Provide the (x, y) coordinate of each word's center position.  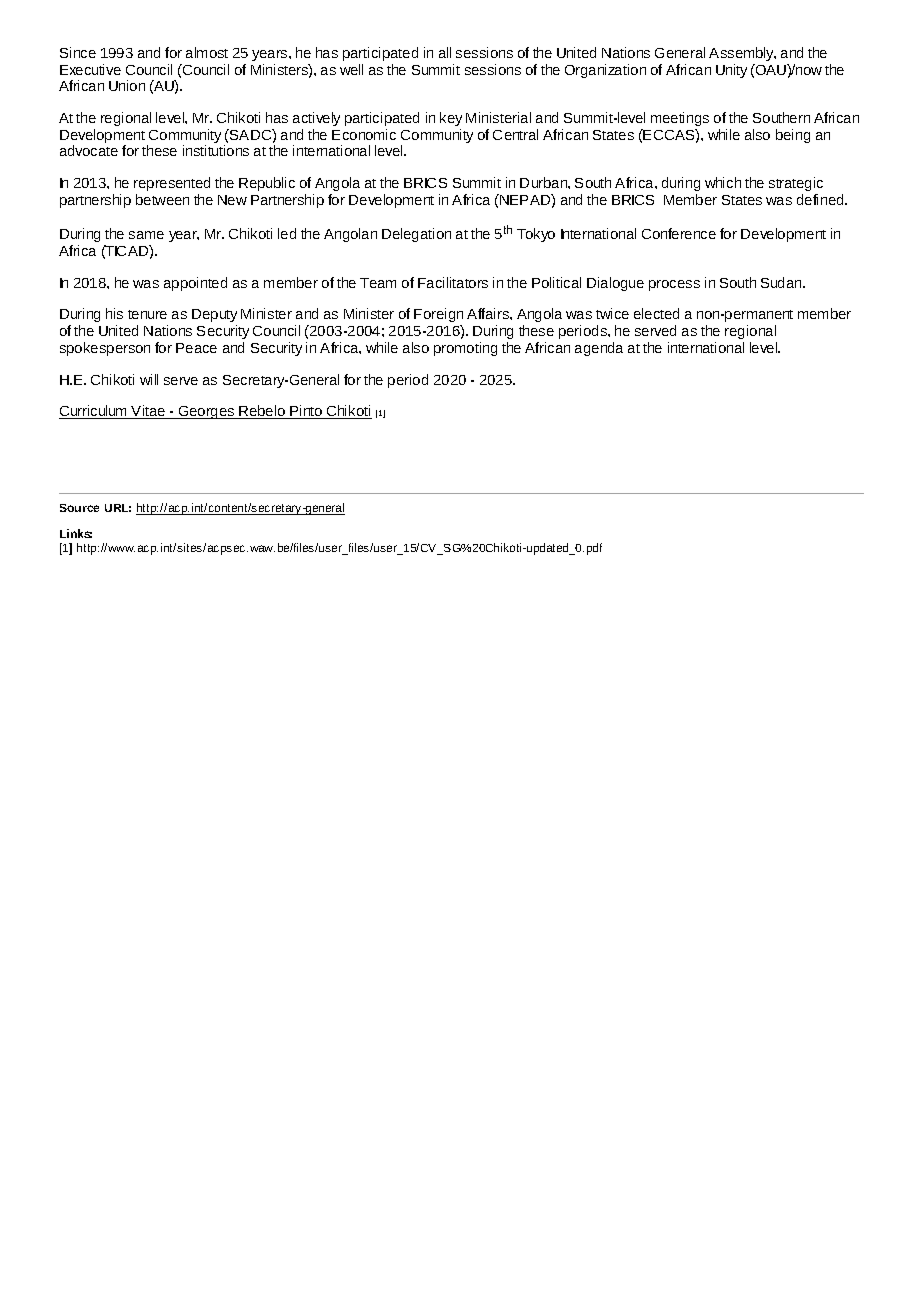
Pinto (306, 412)
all (445, 52)
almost (207, 52)
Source (79, 508)
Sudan (782, 282)
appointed (195, 284)
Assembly (742, 54)
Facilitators (453, 282)
